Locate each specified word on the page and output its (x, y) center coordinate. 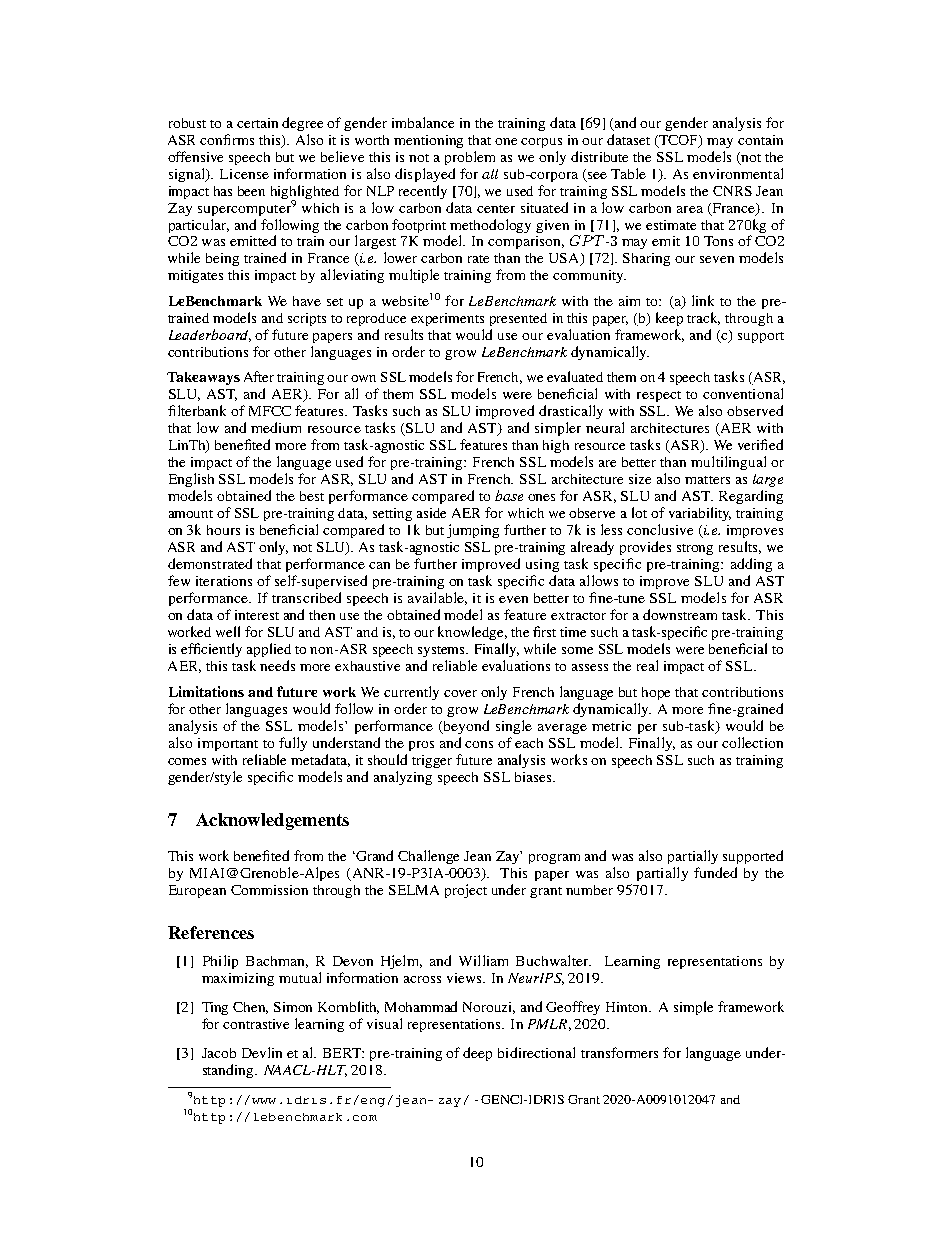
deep (477, 1054)
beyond (465, 727)
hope (656, 693)
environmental (738, 173)
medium (276, 427)
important (228, 744)
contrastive (256, 1024)
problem (470, 158)
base (509, 495)
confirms (227, 139)
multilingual (728, 463)
